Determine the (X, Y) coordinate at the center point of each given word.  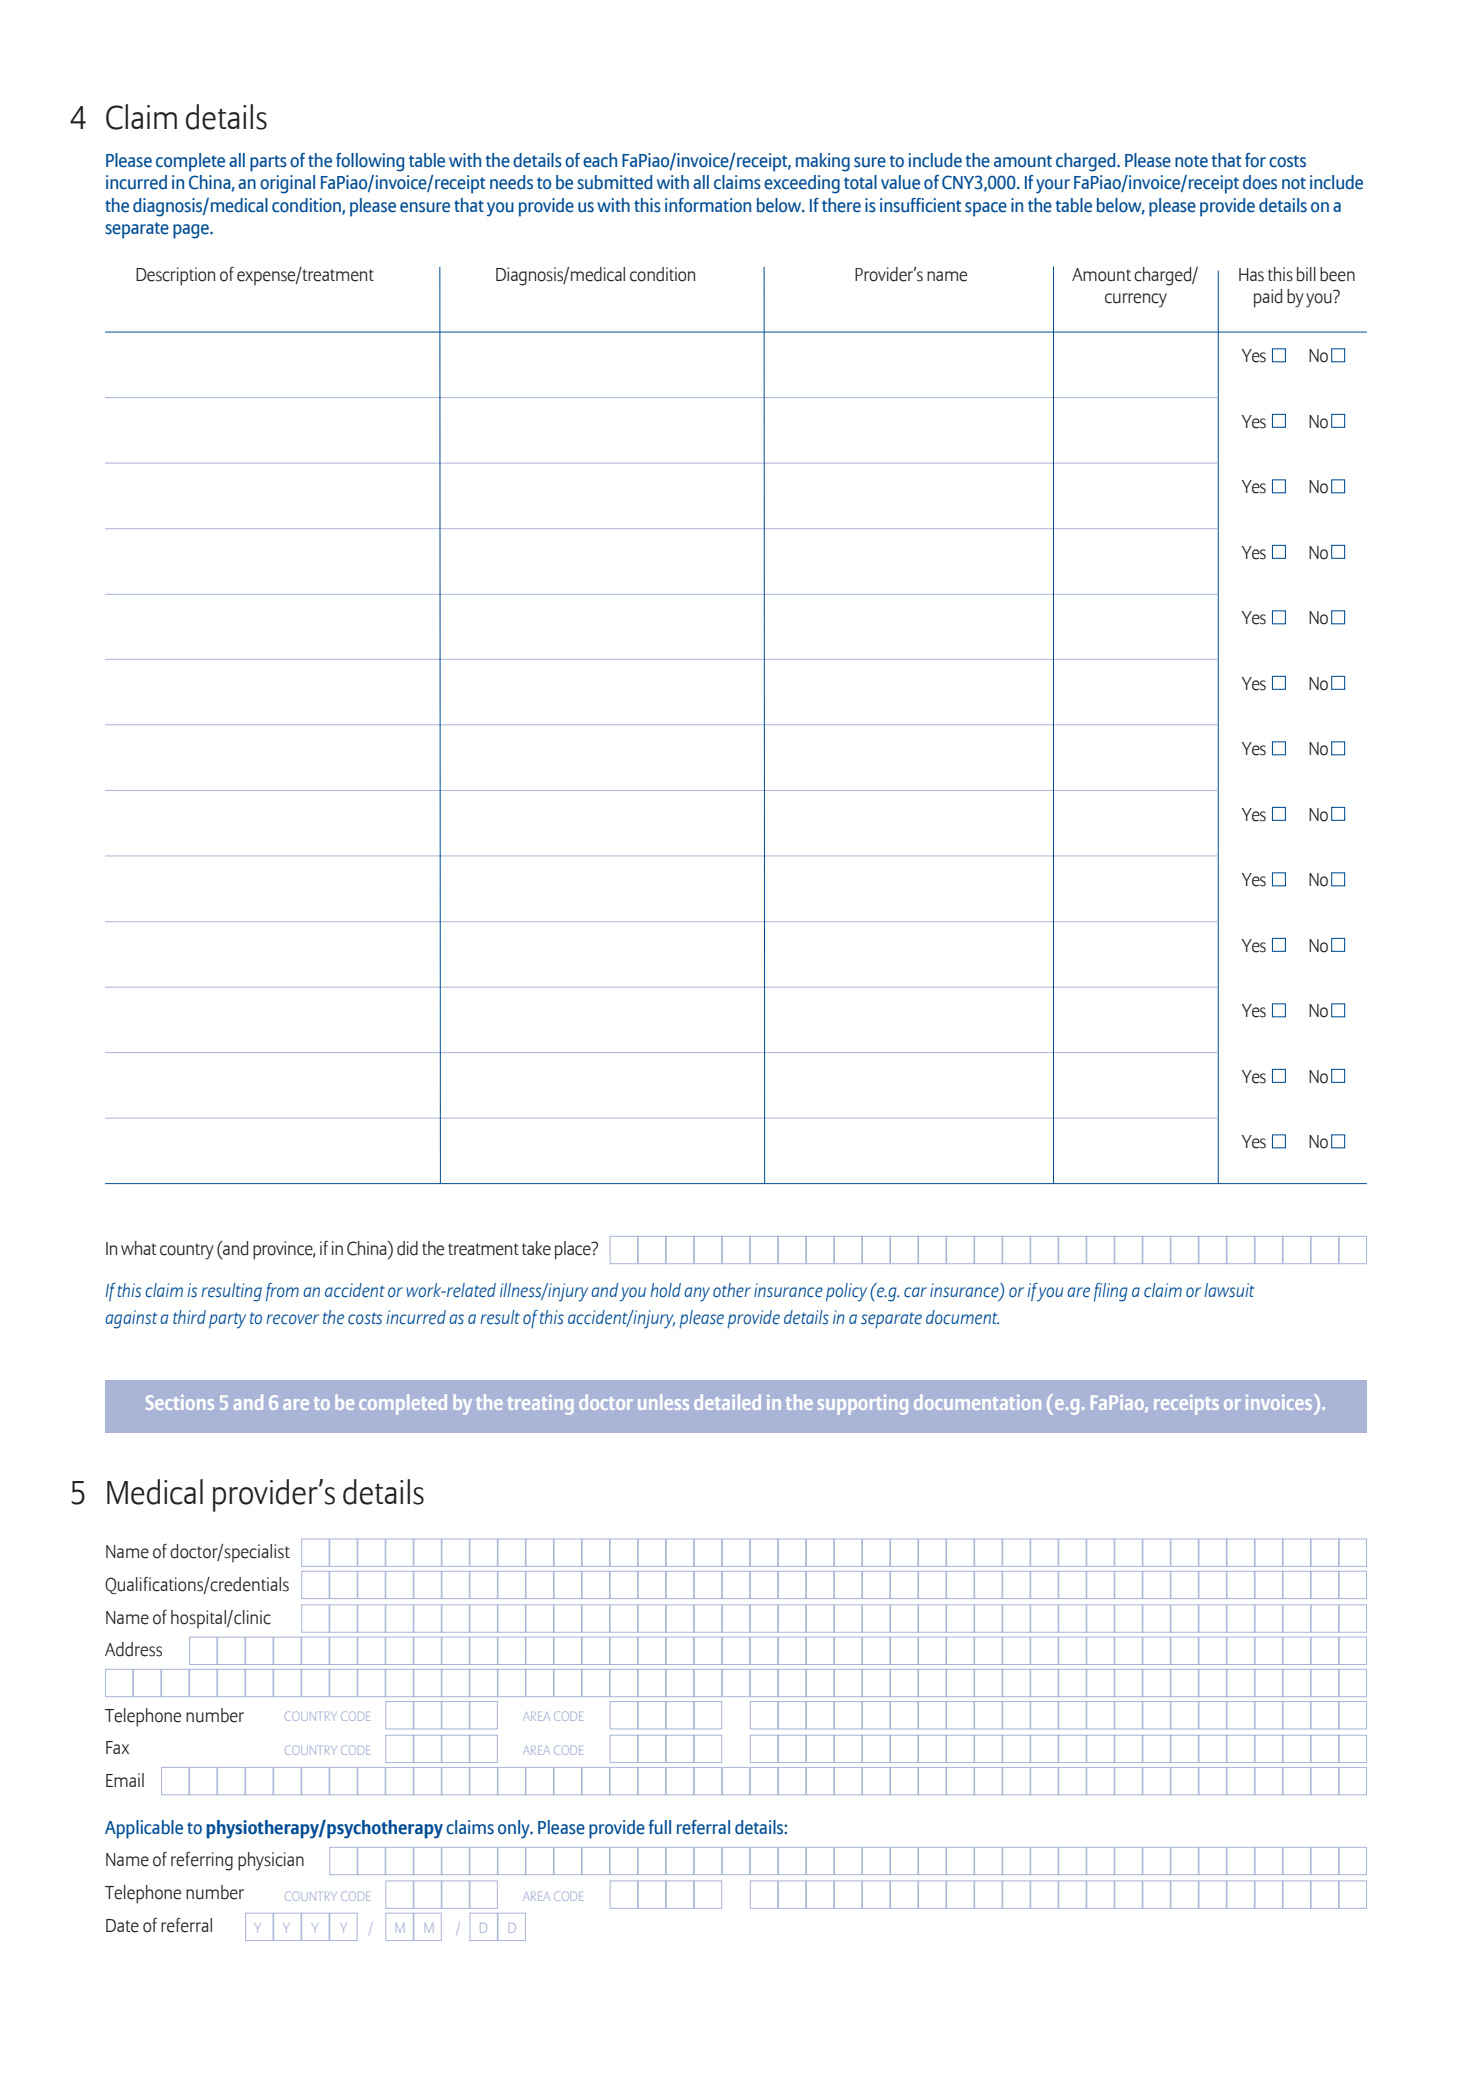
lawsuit (1229, 1290)
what (139, 1248)
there (841, 205)
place (574, 1250)
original (287, 184)
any (697, 1294)
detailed (727, 1402)
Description (175, 276)
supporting (863, 1405)
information (708, 205)
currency (1136, 300)
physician (271, 1861)
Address (133, 1649)
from (282, 1292)
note (1191, 161)
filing (1111, 1292)
